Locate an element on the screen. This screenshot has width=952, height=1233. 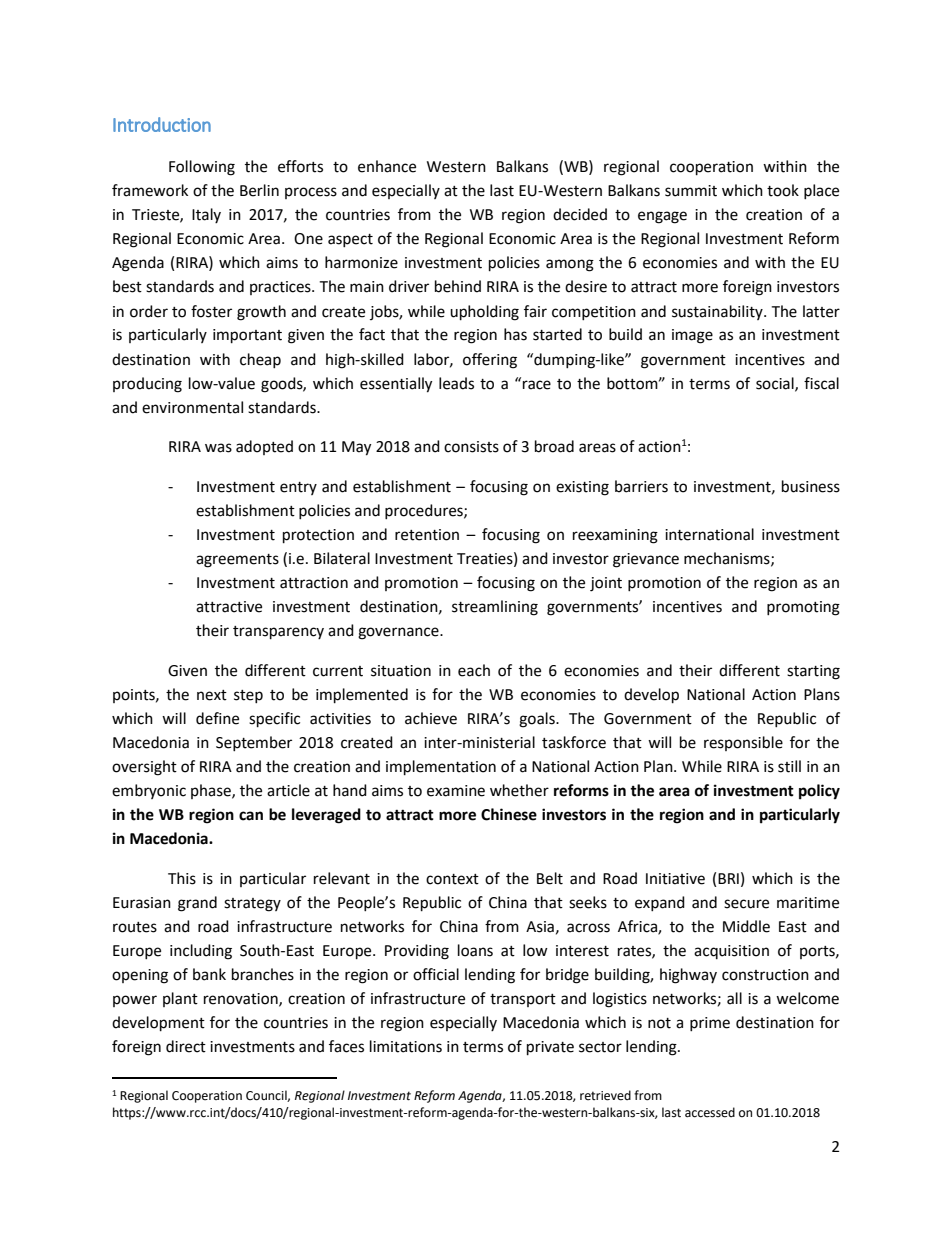
enhance is located at coordinates (387, 166).
